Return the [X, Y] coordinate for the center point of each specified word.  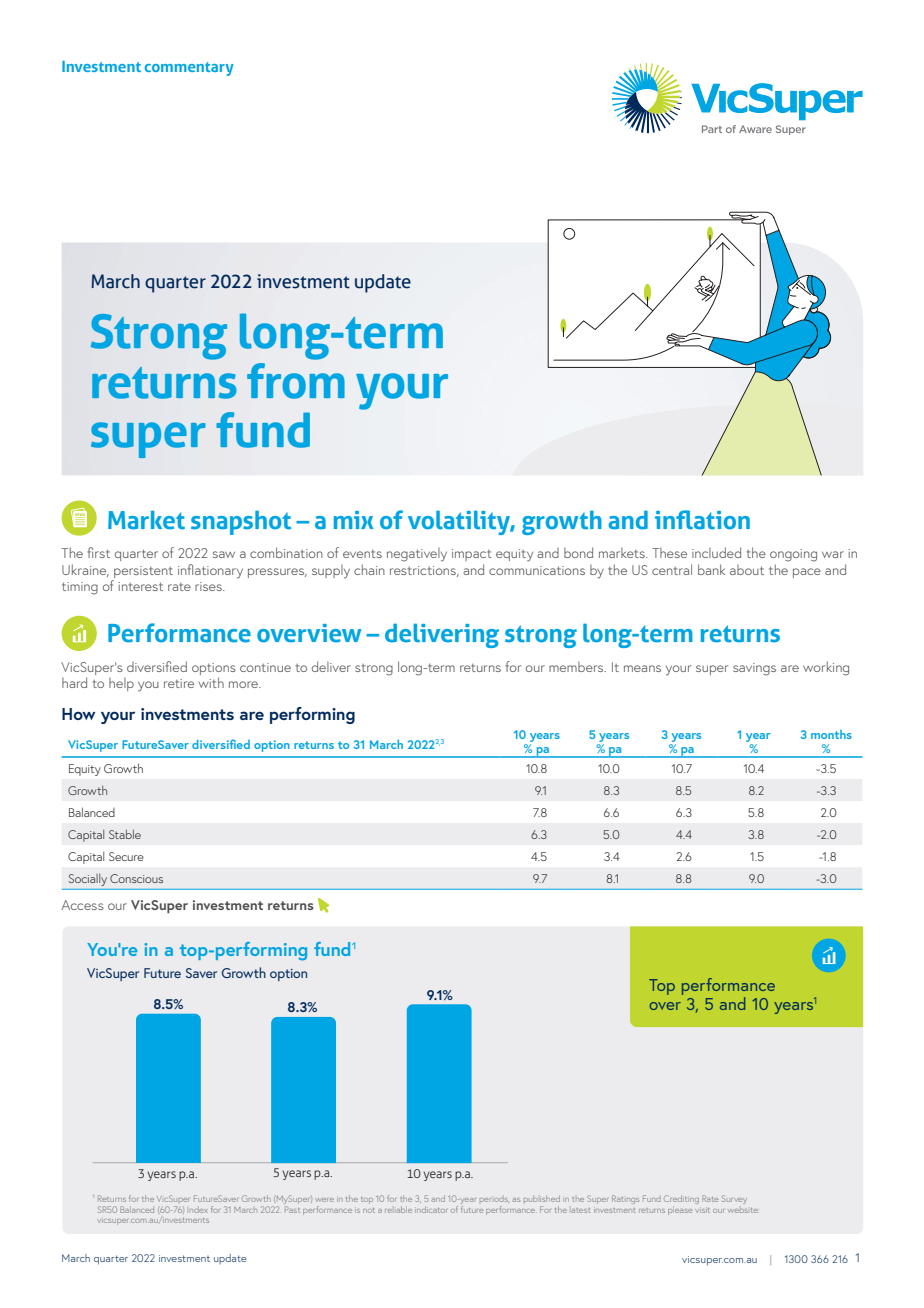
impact [472, 555]
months [831, 734]
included [716, 552]
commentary [189, 69]
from [296, 381]
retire [179, 683]
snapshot [241, 523]
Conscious [136, 878]
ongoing [793, 555]
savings [754, 669]
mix [354, 520]
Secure [126, 856]
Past [292, 1209]
